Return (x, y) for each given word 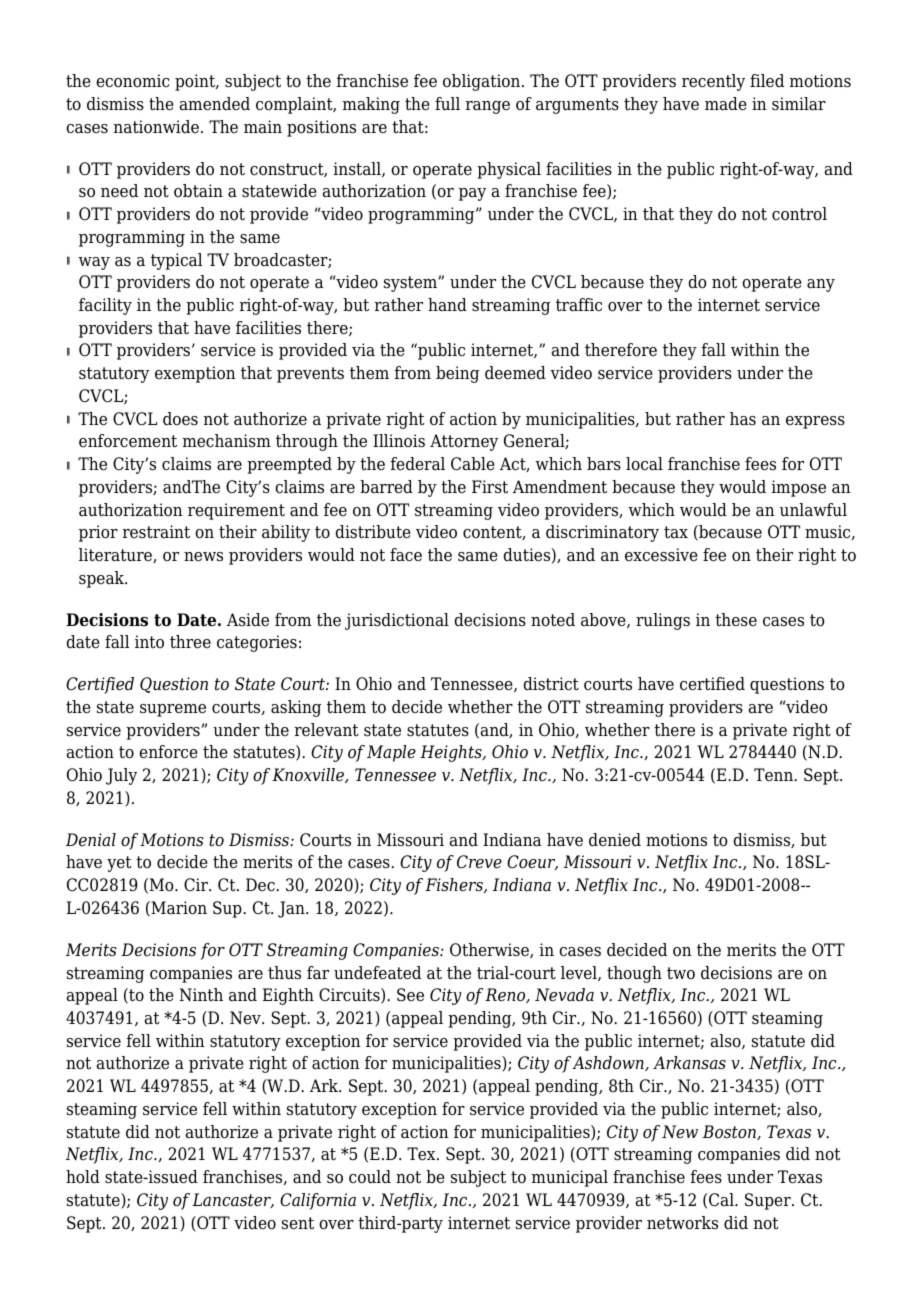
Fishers (455, 885)
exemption (195, 374)
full (447, 103)
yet (119, 864)
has (743, 419)
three (190, 642)
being (457, 374)
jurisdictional (397, 621)
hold (83, 1177)
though (634, 974)
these (736, 620)
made (726, 104)
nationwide (156, 127)
